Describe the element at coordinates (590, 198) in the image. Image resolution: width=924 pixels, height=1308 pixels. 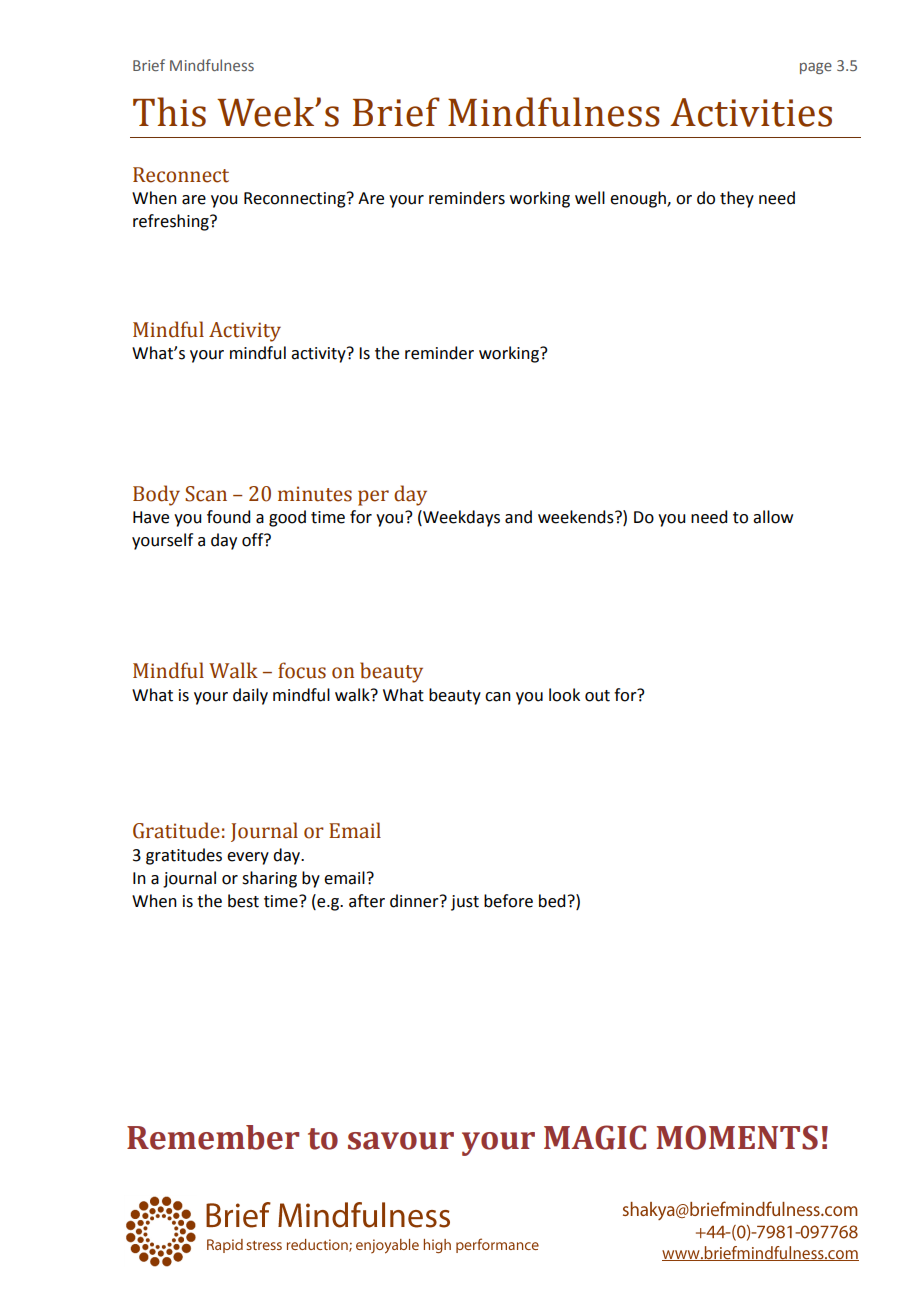
I see `well` at that location.
